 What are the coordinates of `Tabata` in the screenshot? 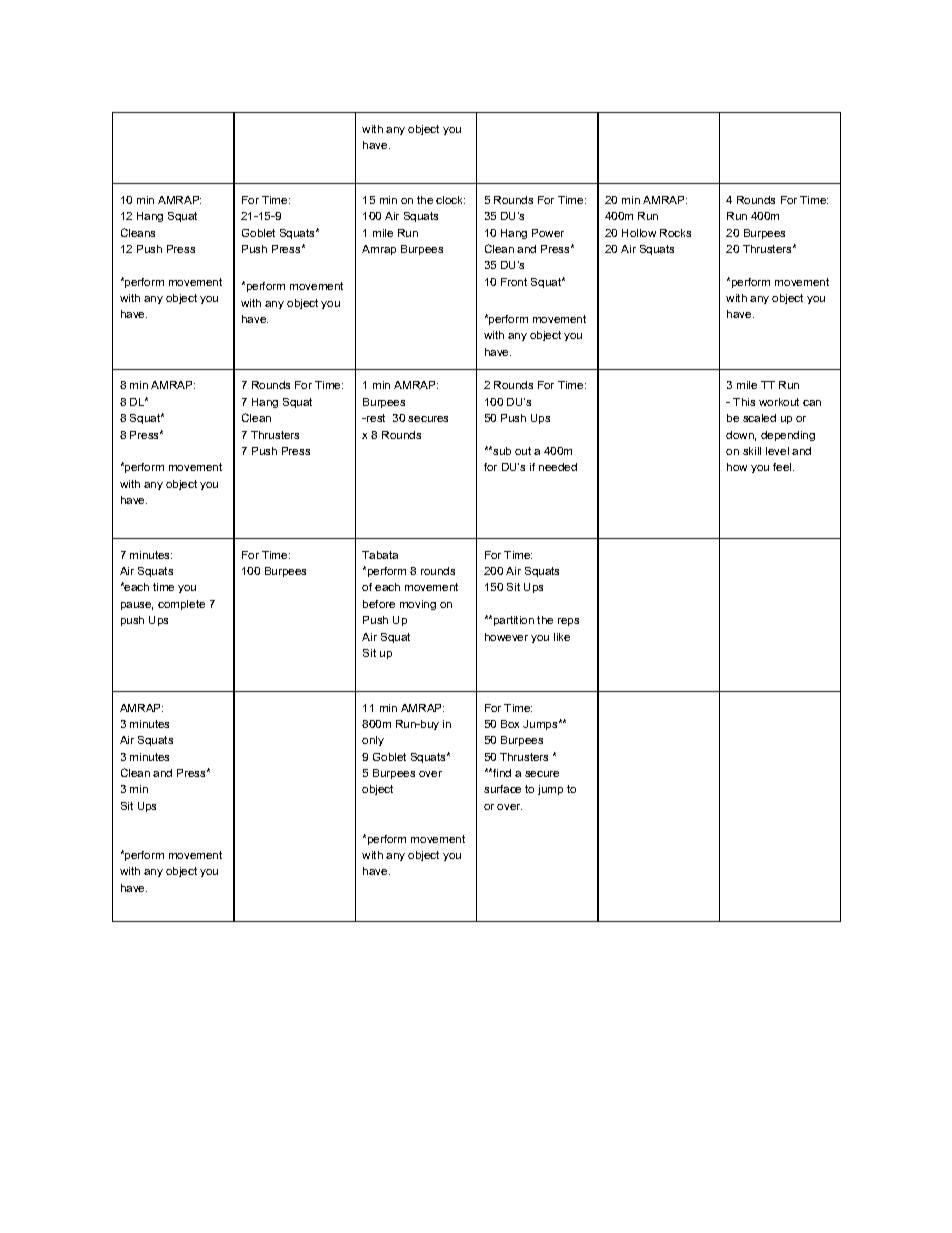 It's located at (380, 555).
